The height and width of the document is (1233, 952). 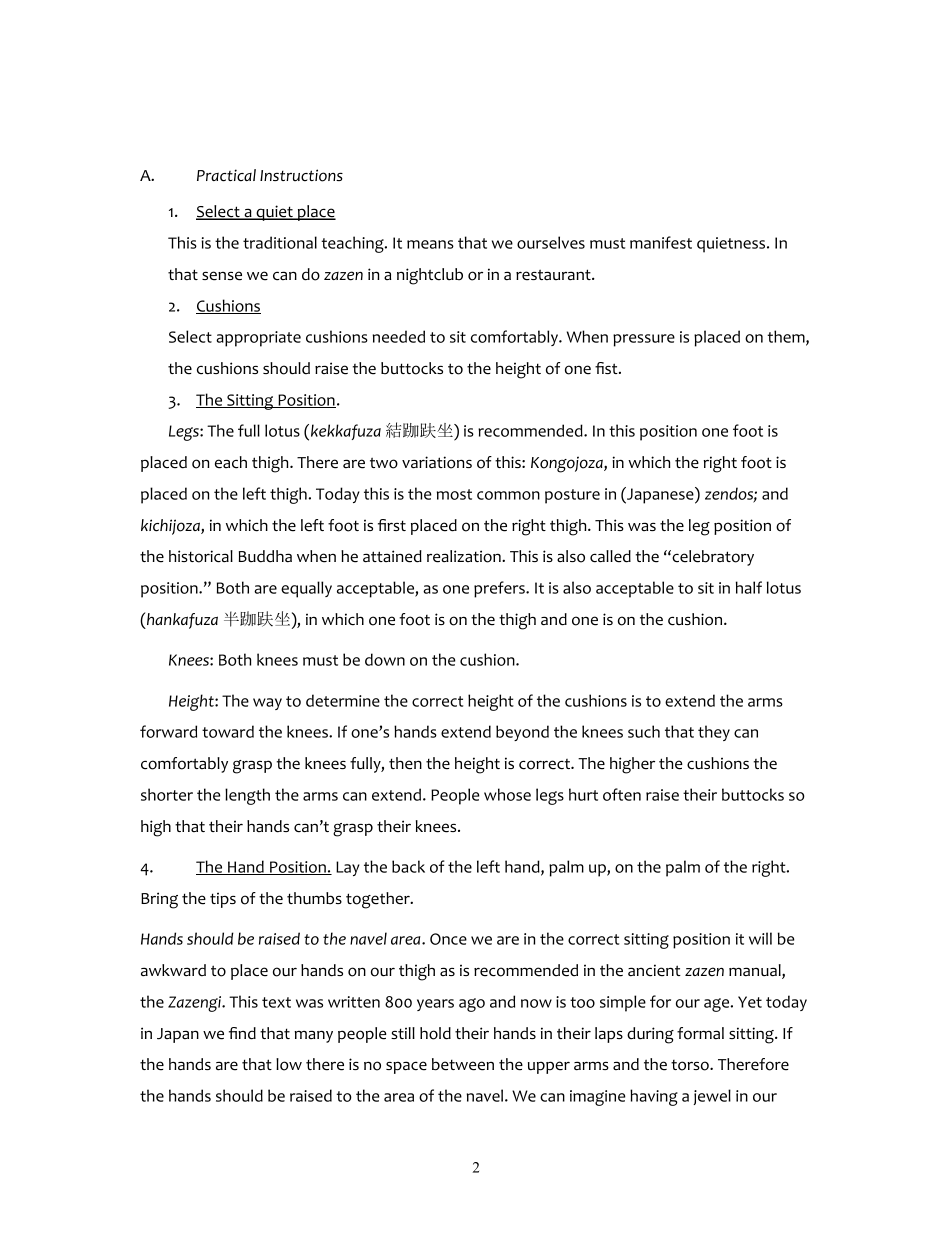 What do you see at coordinates (306, 589) in the document?
I see `equally` at bounding box center [306, 589].
